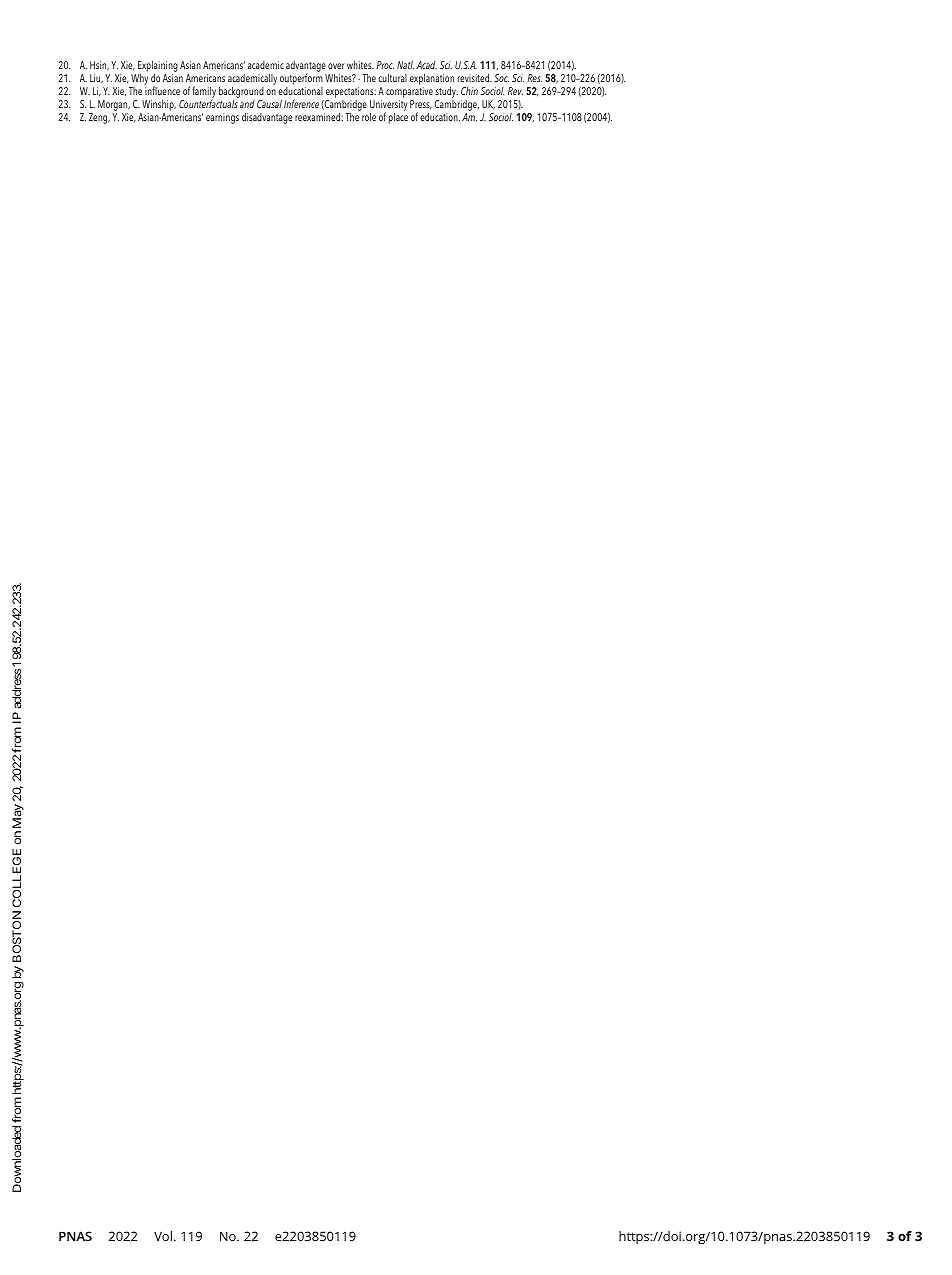 This screenshot has height=1275, width=952. Describe the element at coordinates (159, 105) in the screenshot. I see `Winship` at that location.
